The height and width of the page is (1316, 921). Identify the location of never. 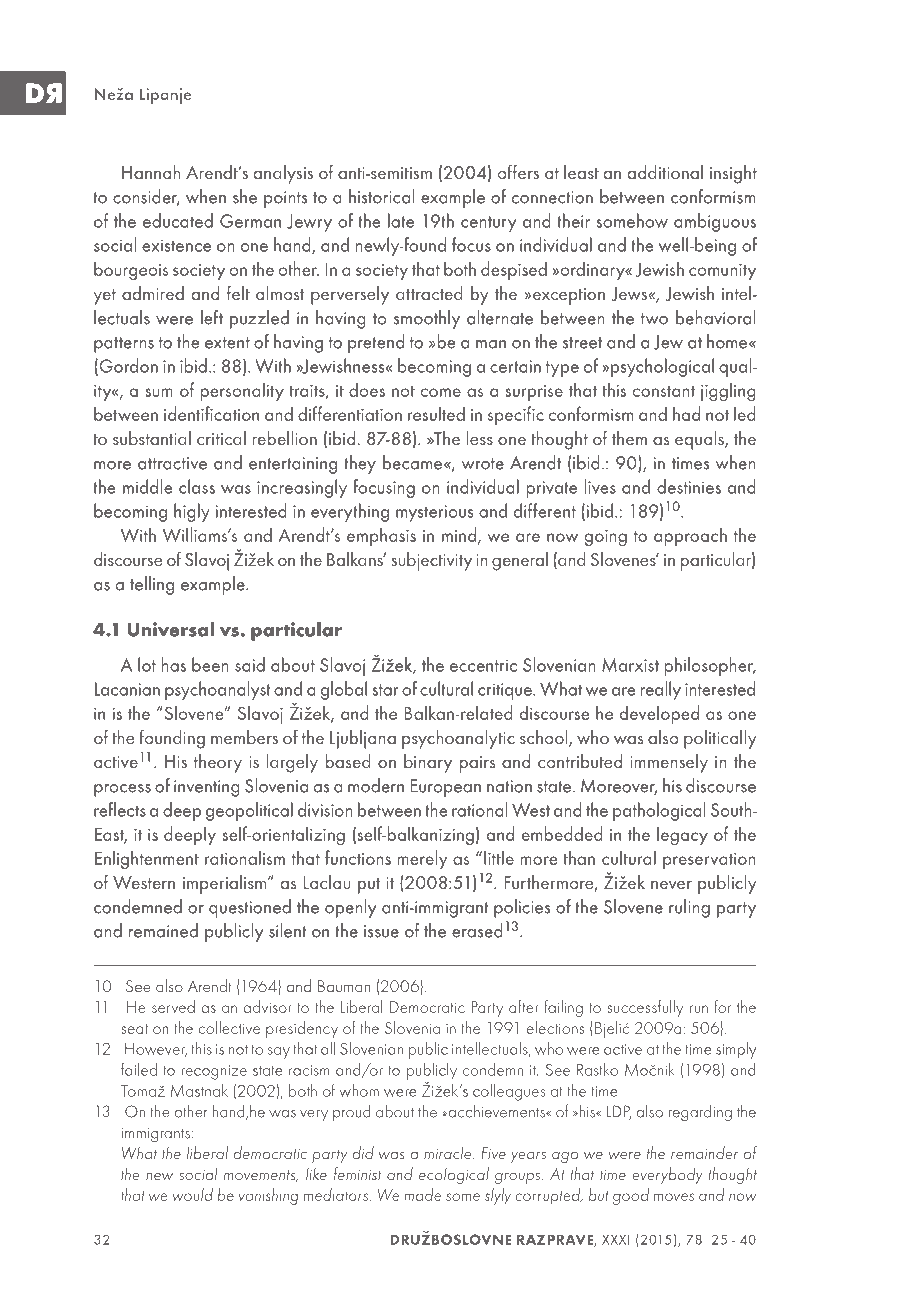
(671, 885).
